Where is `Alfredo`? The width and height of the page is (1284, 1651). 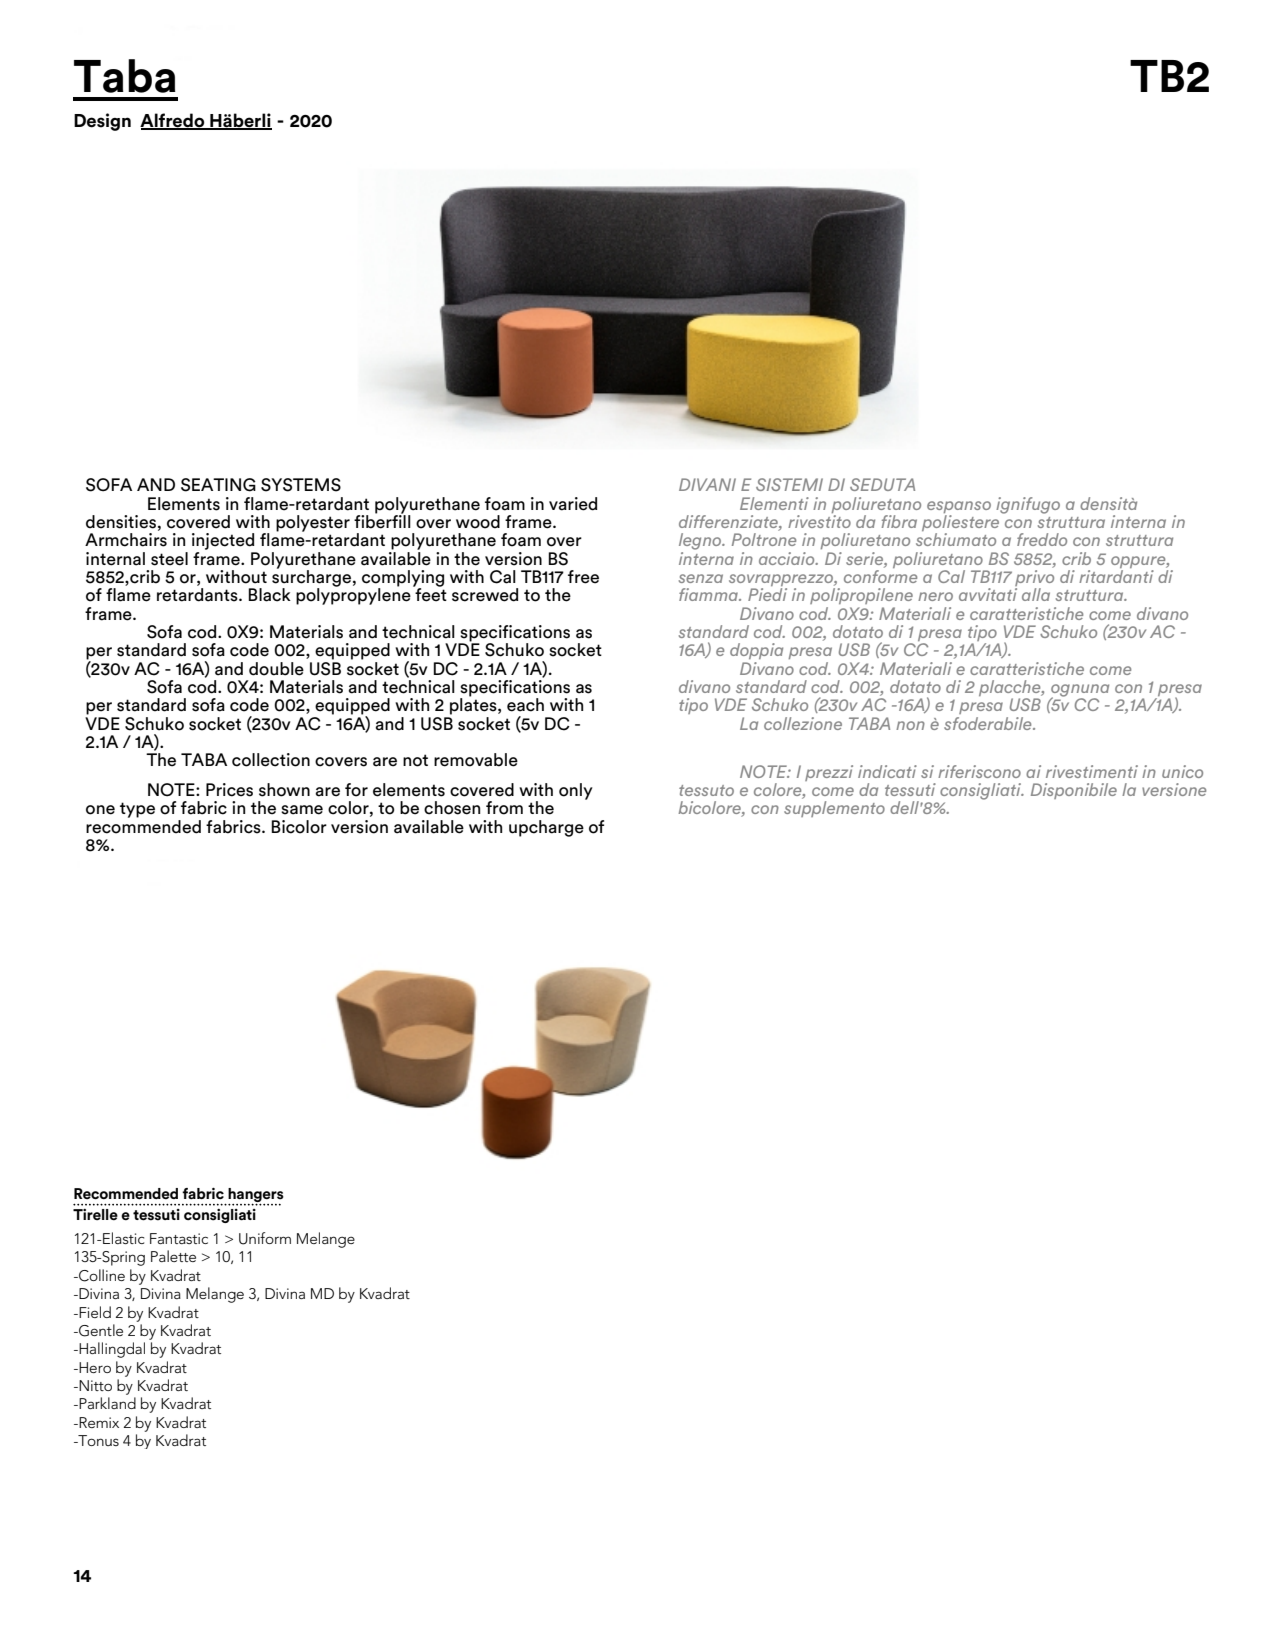
Alfredo is located at coordinates (173, 121).
